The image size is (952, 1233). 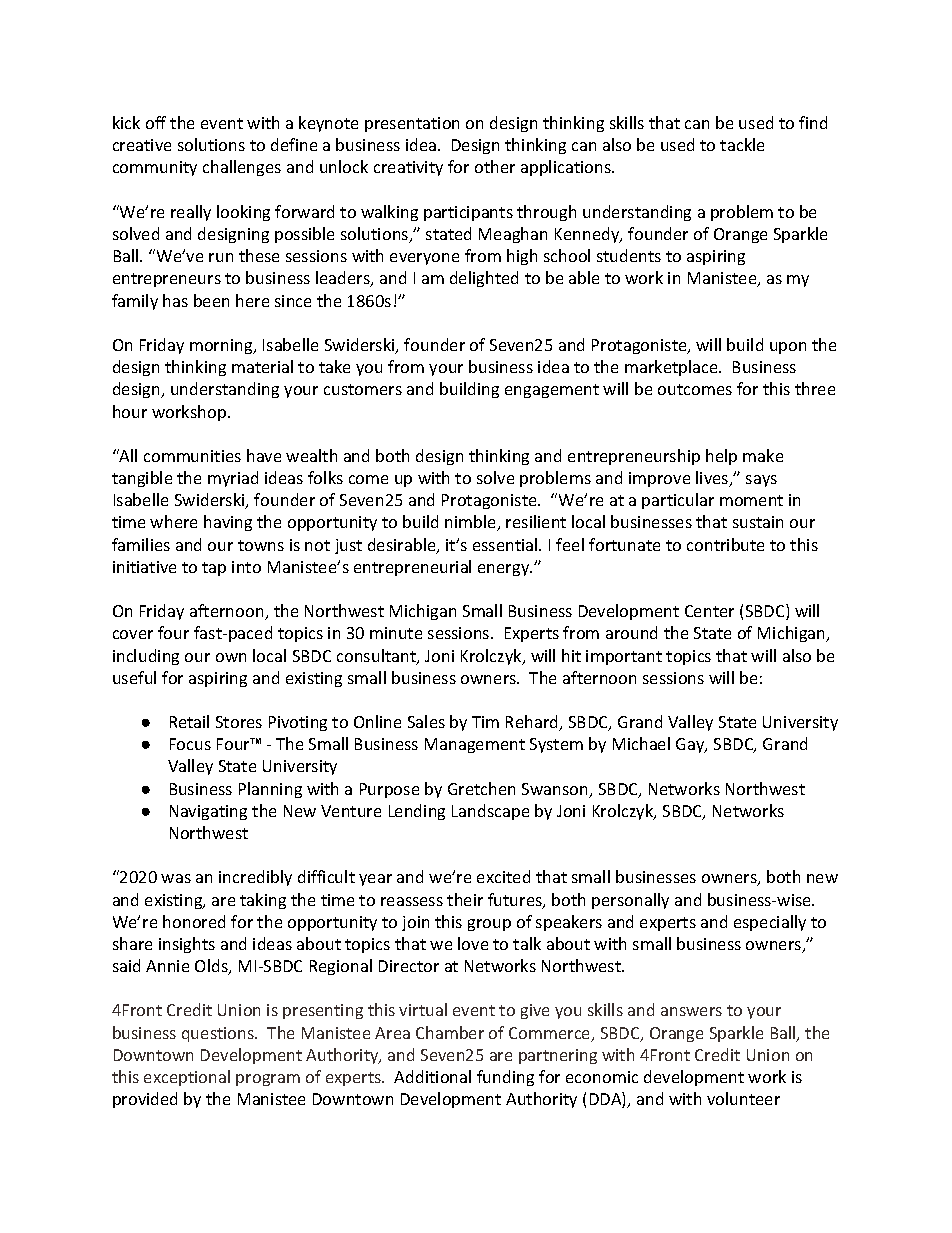 I want to click on other, so click(x=495, y=166).
